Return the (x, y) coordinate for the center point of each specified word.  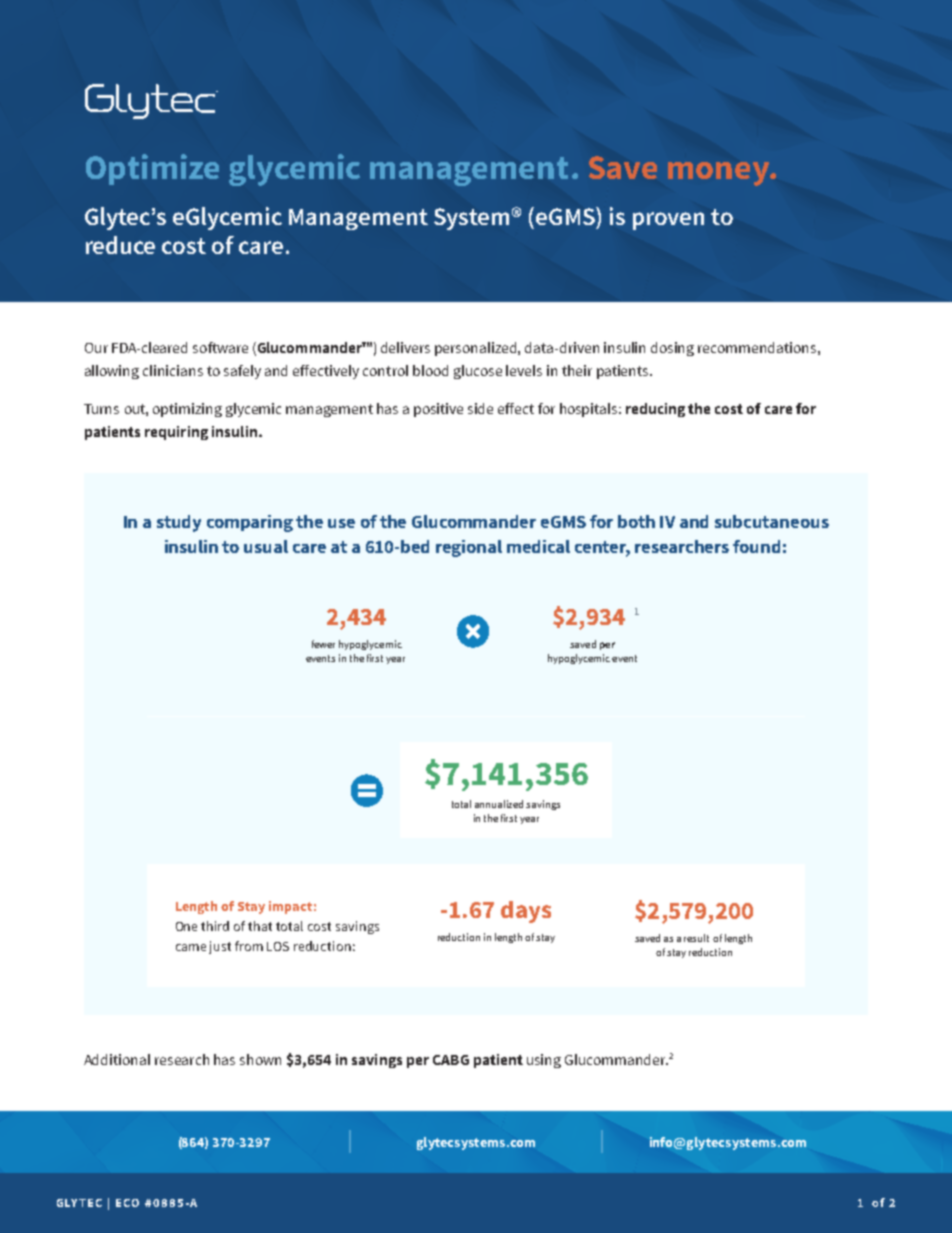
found (756, 546)
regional (469, 548)
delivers (405, 347)
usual (266, 546)
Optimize (152, 169)
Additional (117, 1059)
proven (668, 221)
